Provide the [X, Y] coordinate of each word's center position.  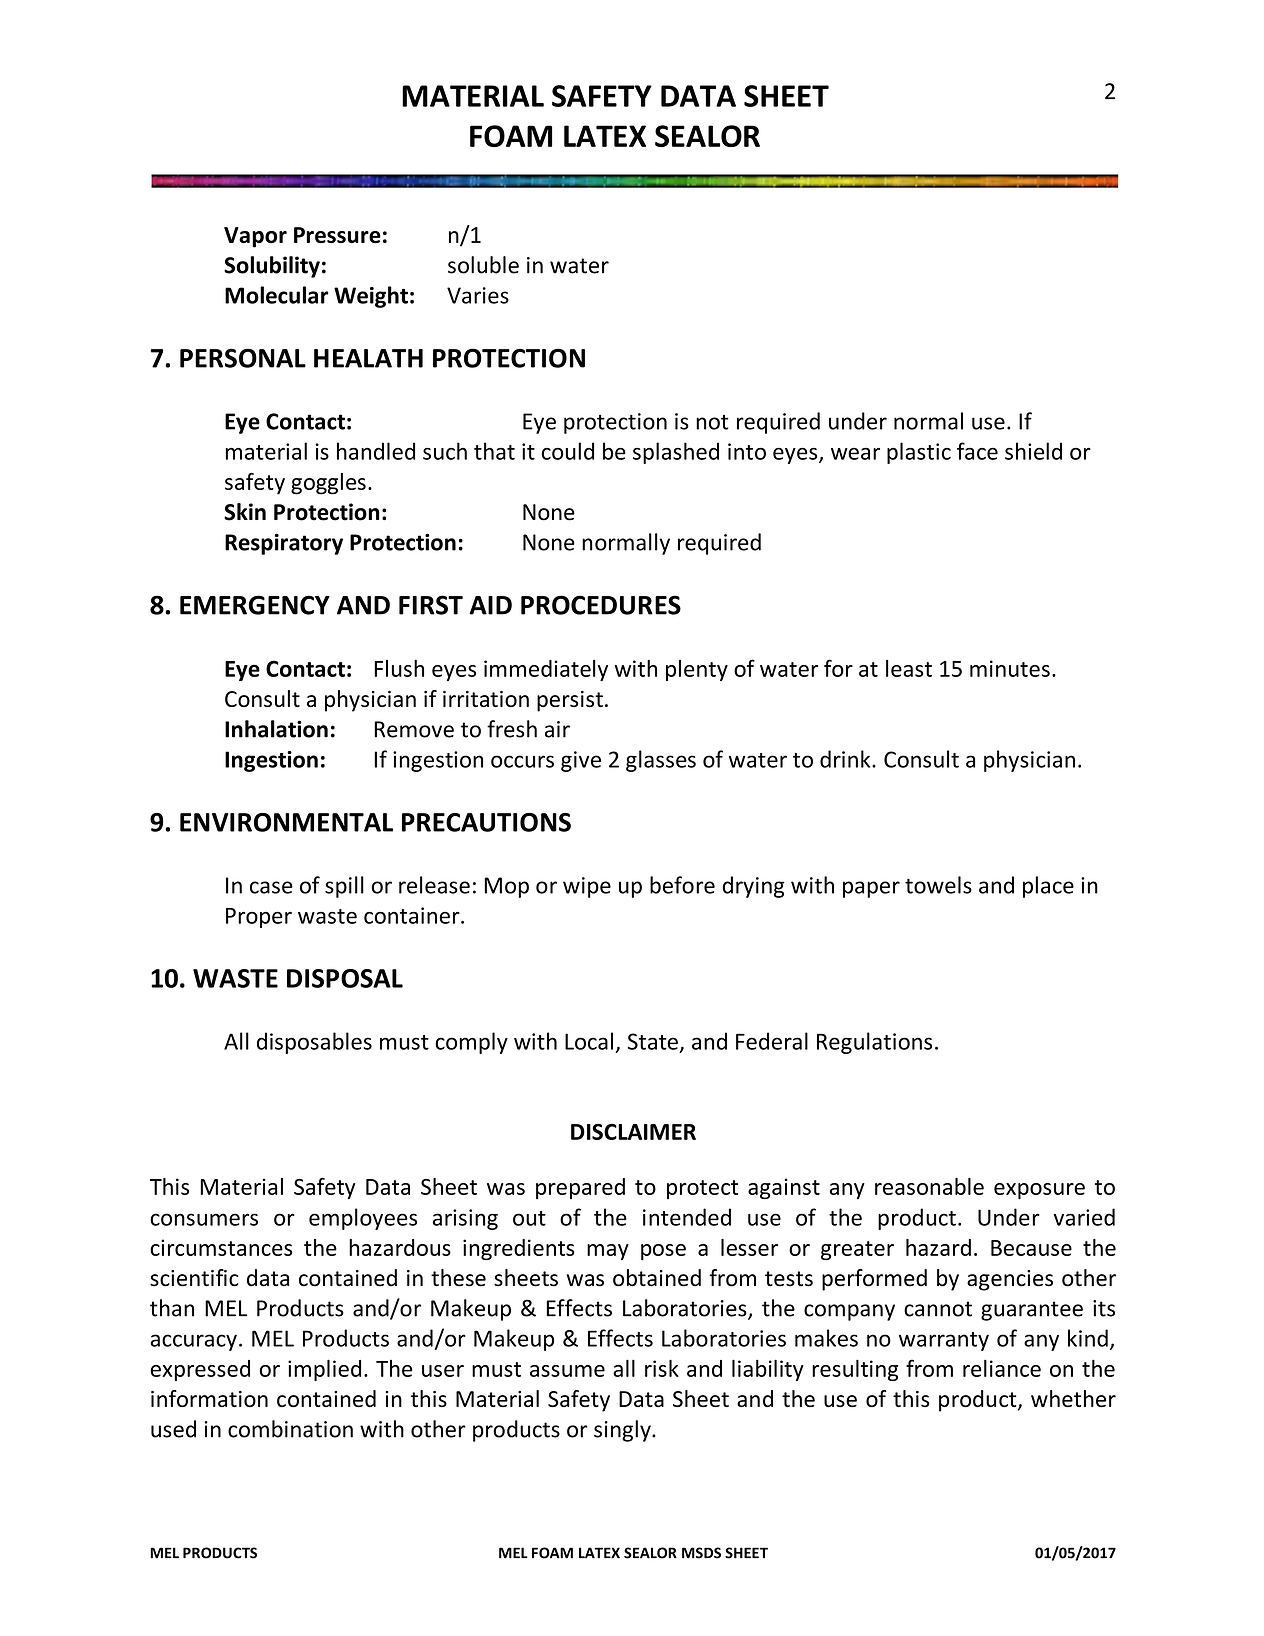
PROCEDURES [601, 605]
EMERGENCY [255, 605]
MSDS [701, 1553]
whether [1073, 1398]
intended [687, 1217]
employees [363, 1219]
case [271, 887]
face [977, 451]
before [682, 885]
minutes [1010, 668]
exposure [1039, 1191]
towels [938, 885]
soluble [483, 265]
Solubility [272, 267]
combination [290, 1429]
